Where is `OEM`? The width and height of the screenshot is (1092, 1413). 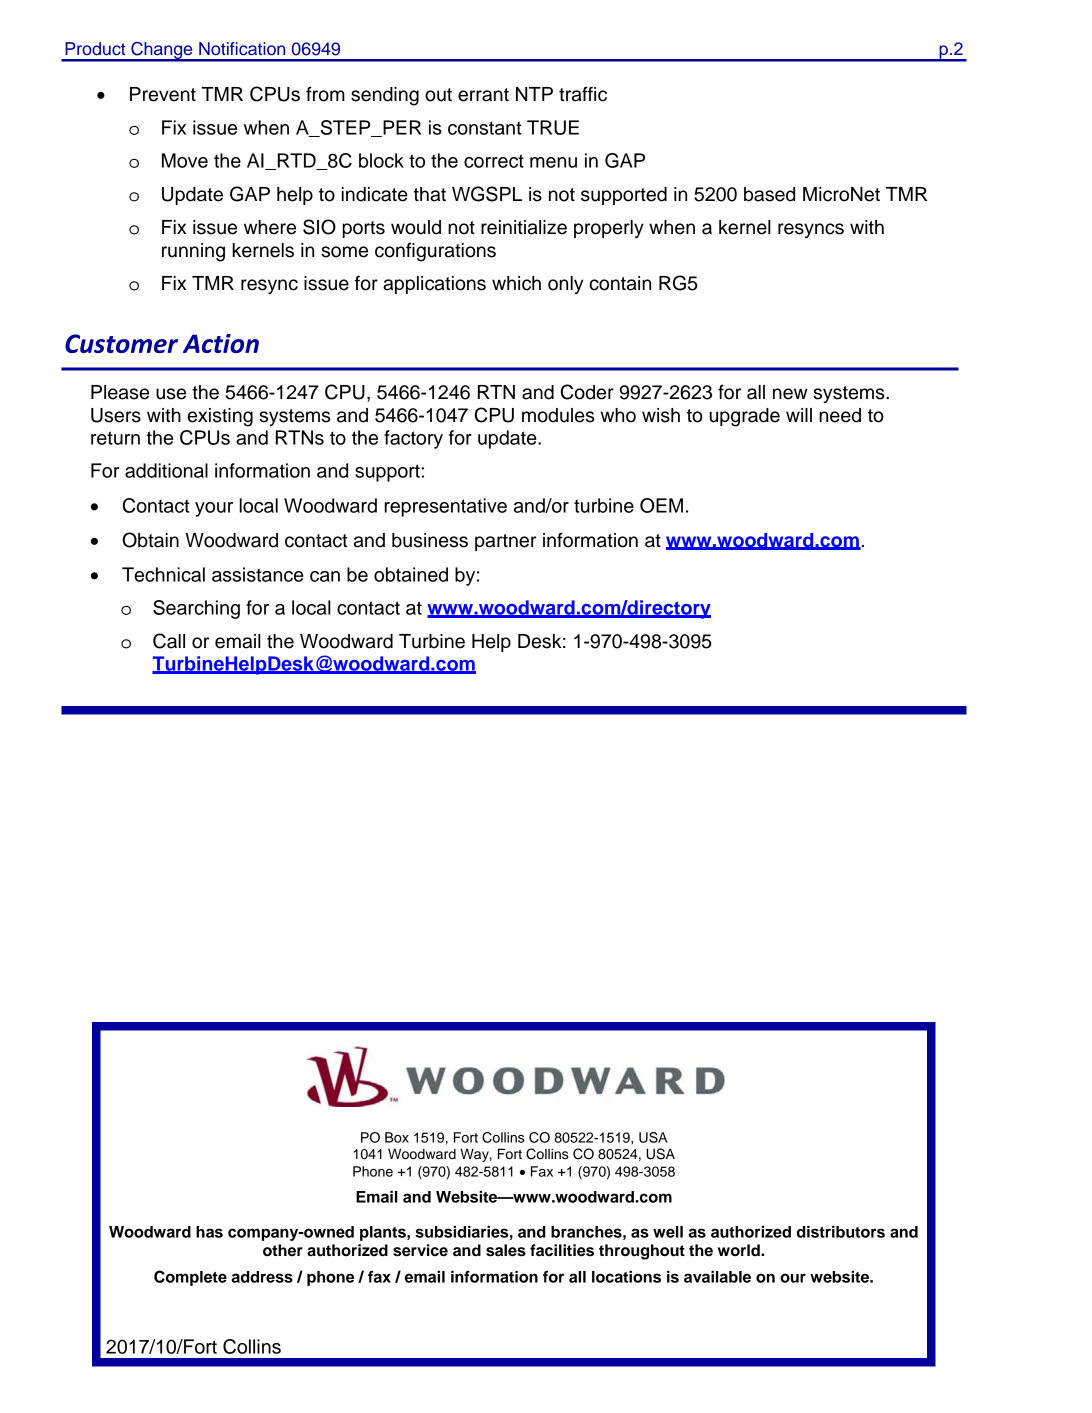 OEM is located at coordinates (661, 505).
